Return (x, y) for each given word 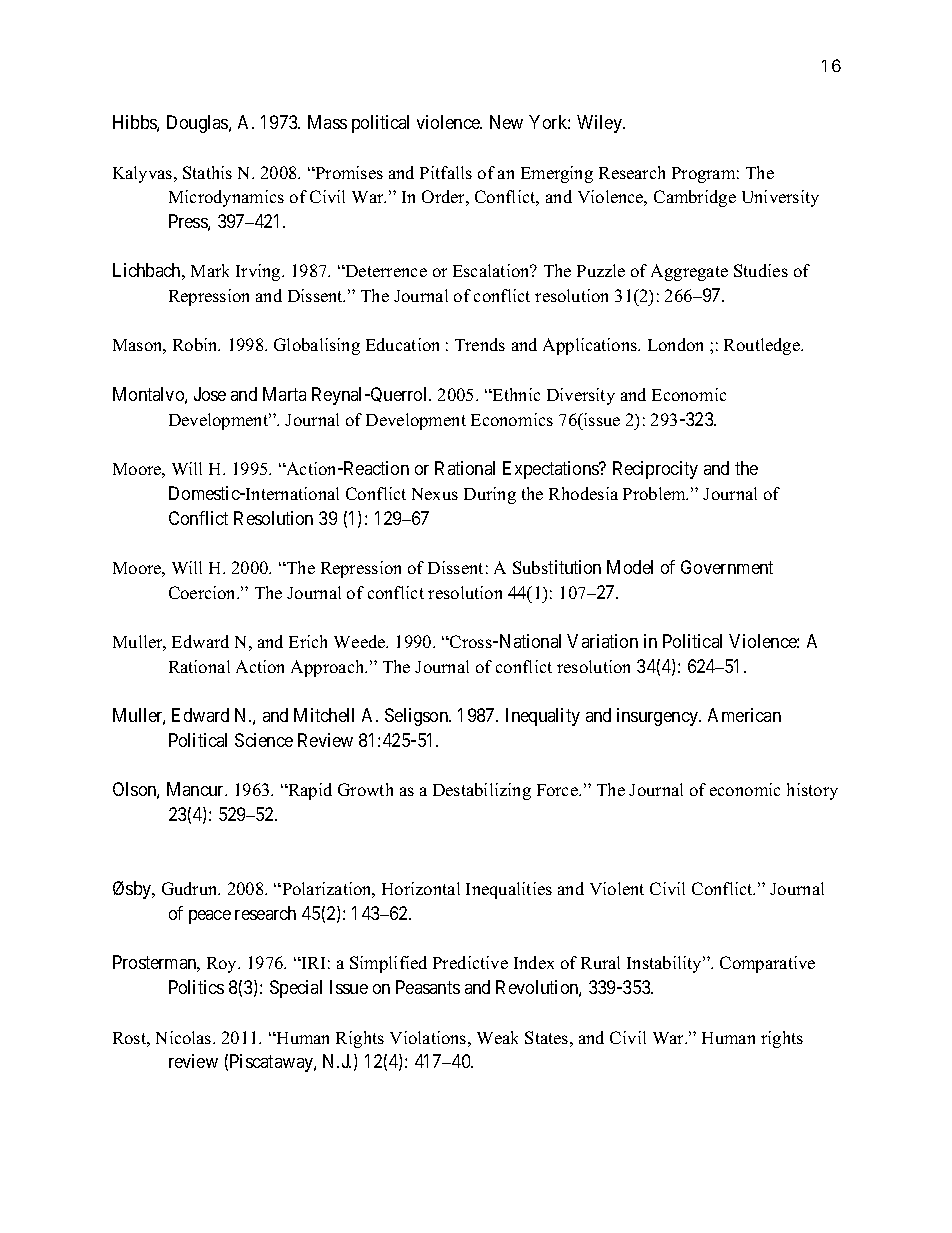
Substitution (557, 567)
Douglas (198, 124)
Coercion (204, 592)
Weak (497, 1037)
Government (727, 567)
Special (296, 989)
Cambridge (695, 198)
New (506, 122)
